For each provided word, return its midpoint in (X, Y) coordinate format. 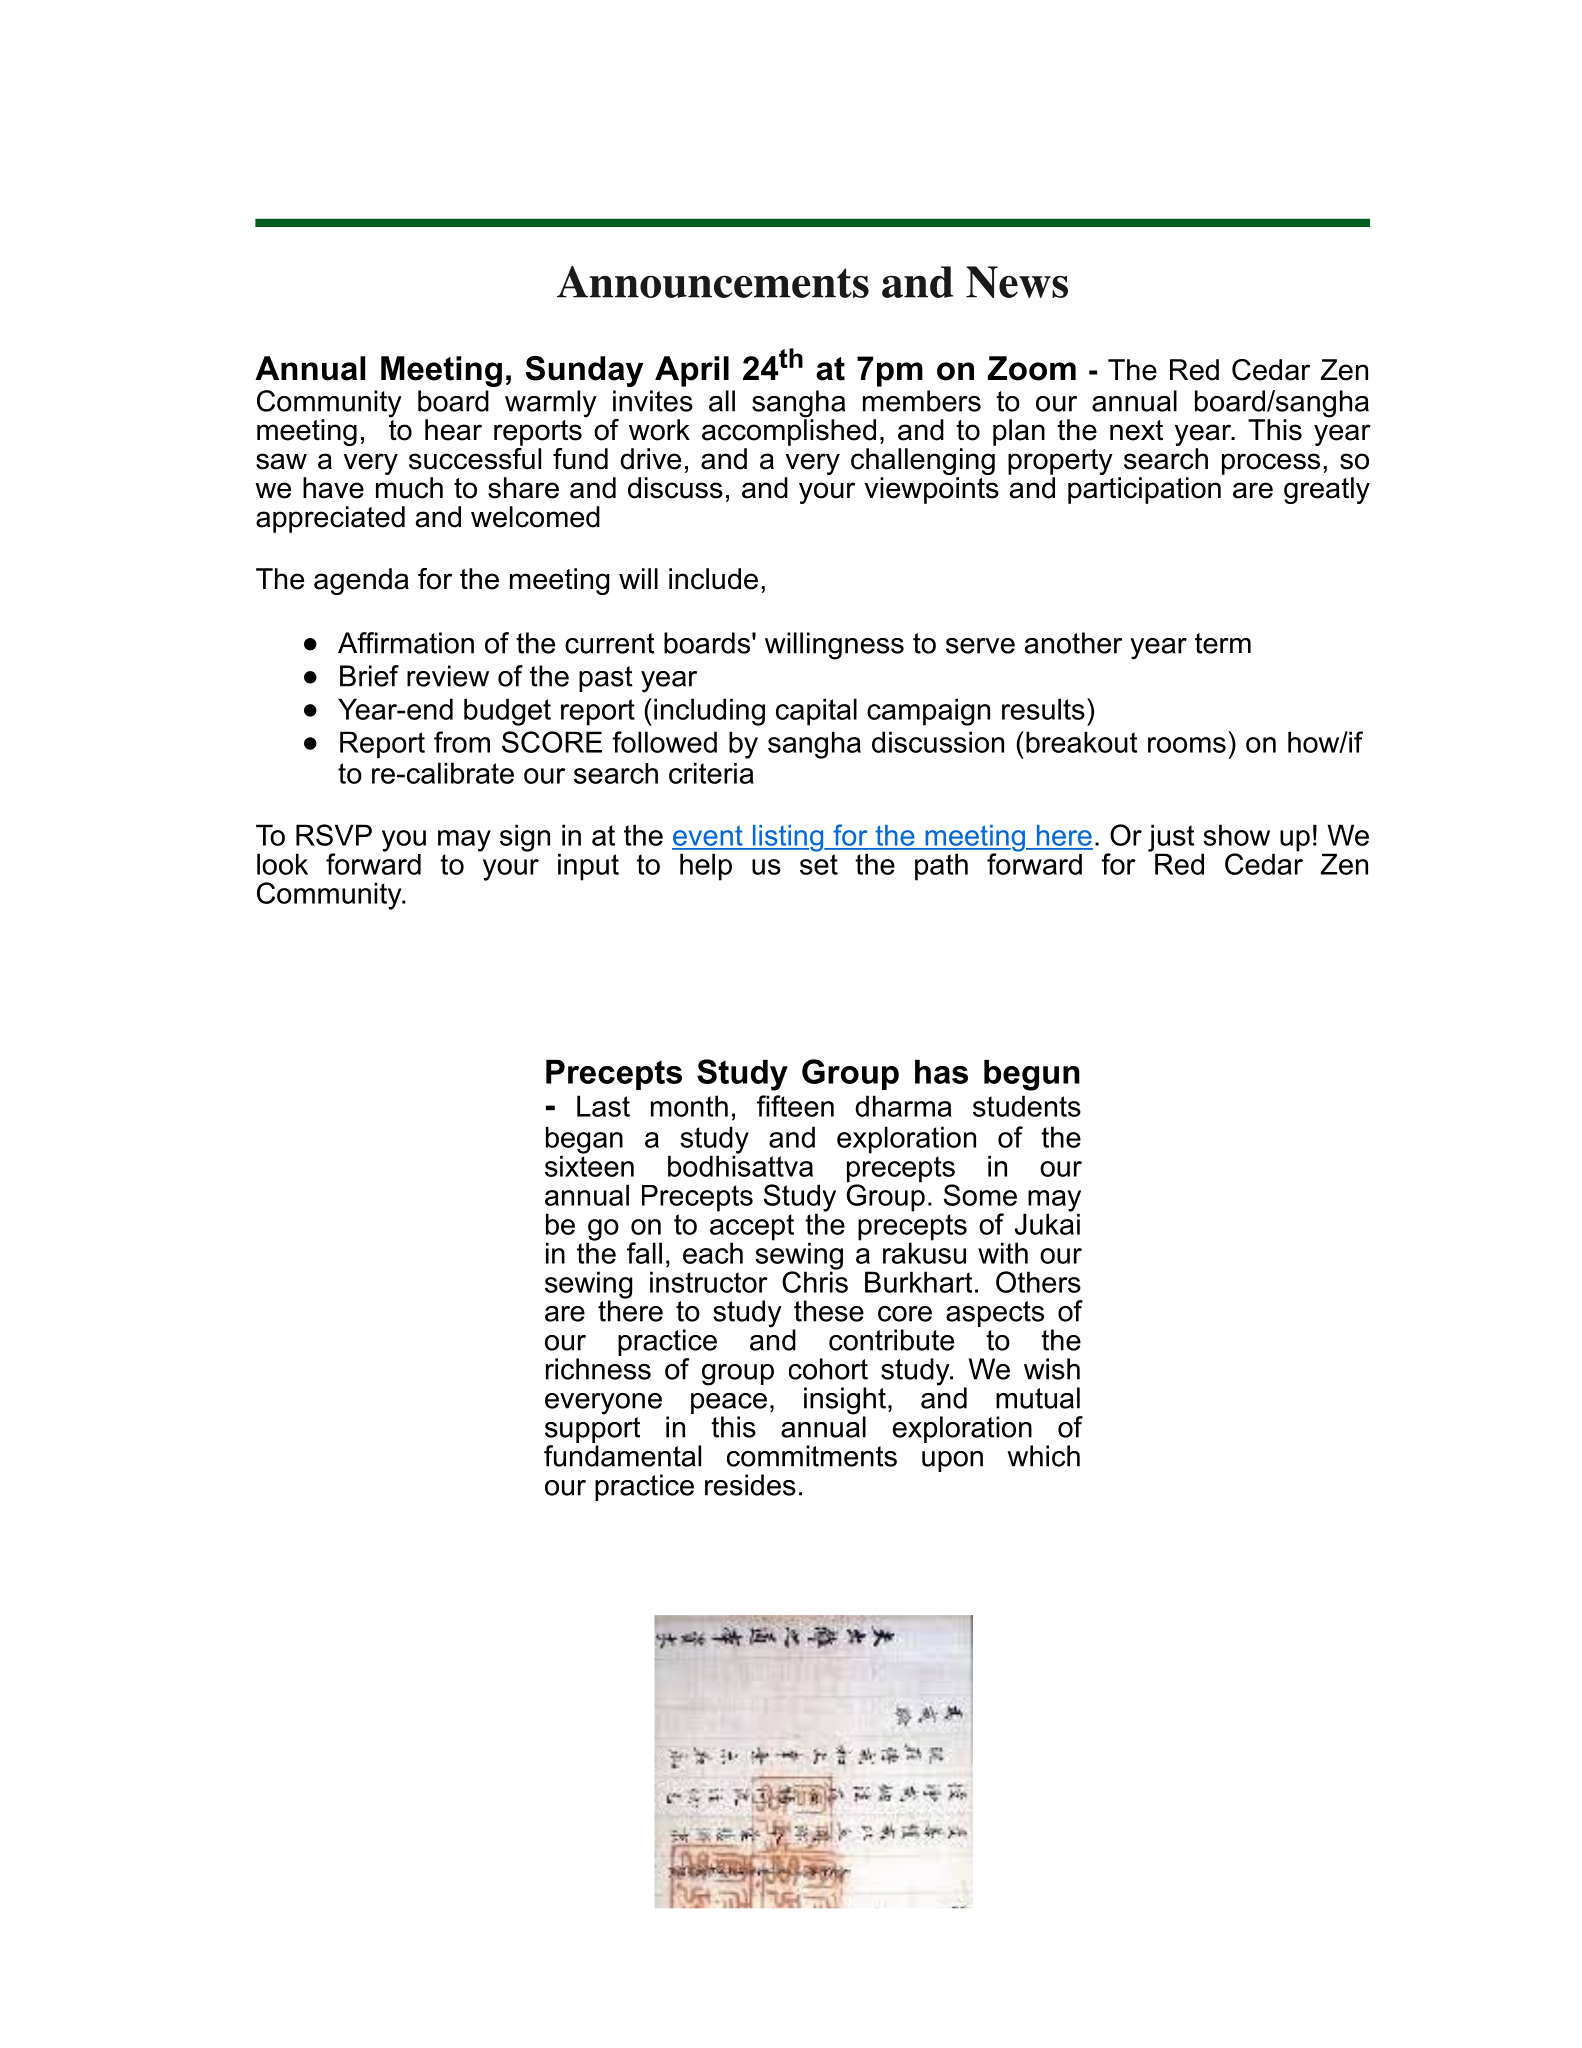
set (819, 864)
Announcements (713, 282)
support (592, 1428)
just (1171, 839)
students (1027, 1106)
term (1223, 643)
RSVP (334, 835)
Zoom (1032, 368)
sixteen (589, 1165)
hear (453, 430)
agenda (361, 581)
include (713, 579)
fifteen (795, 1106)
